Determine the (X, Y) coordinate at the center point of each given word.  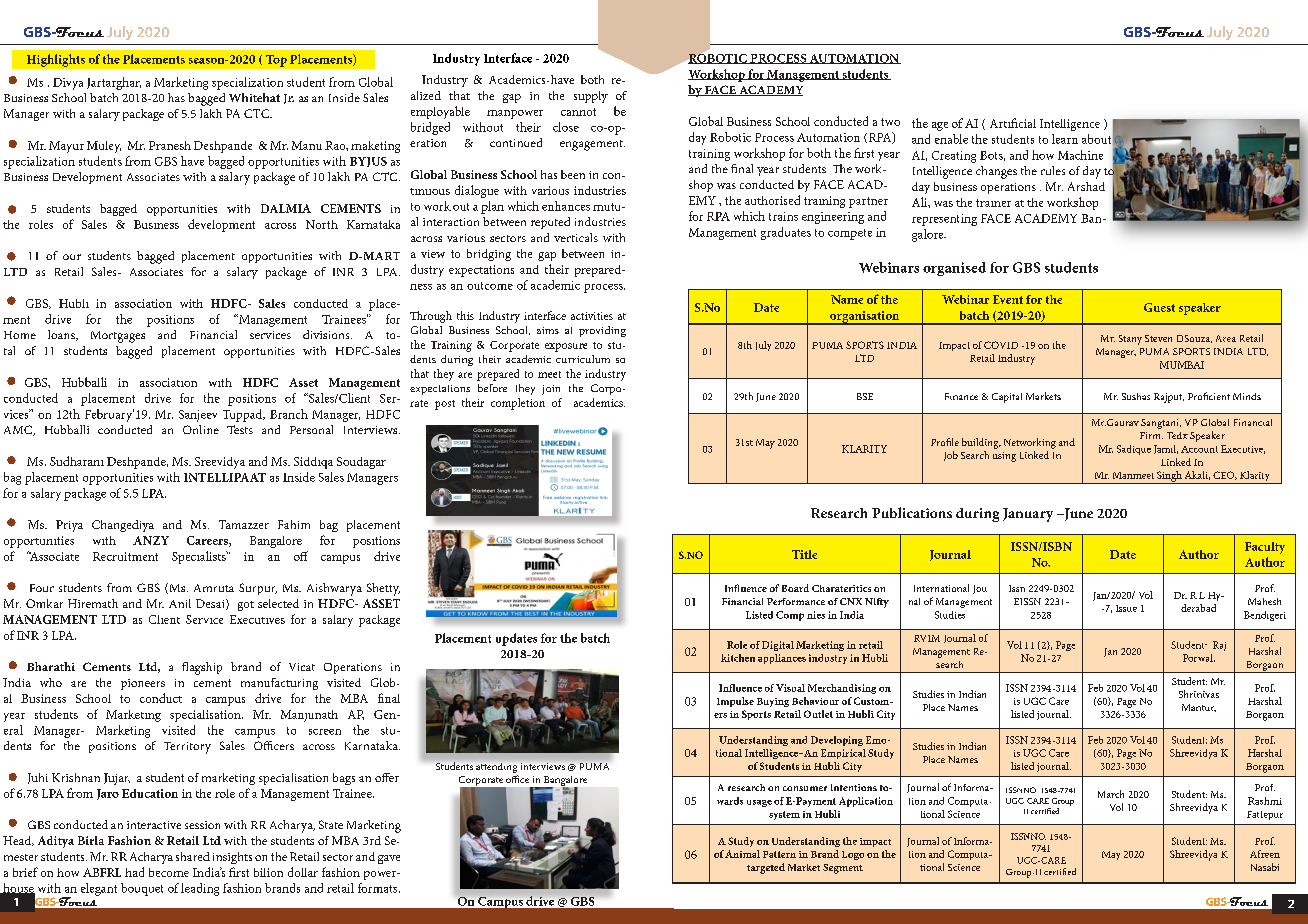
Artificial (1013, 123)
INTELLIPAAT (225, 477)
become (169, 872)
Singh (1169, 477)
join (551, 390)
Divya (68, 84)
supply (591, 97)
